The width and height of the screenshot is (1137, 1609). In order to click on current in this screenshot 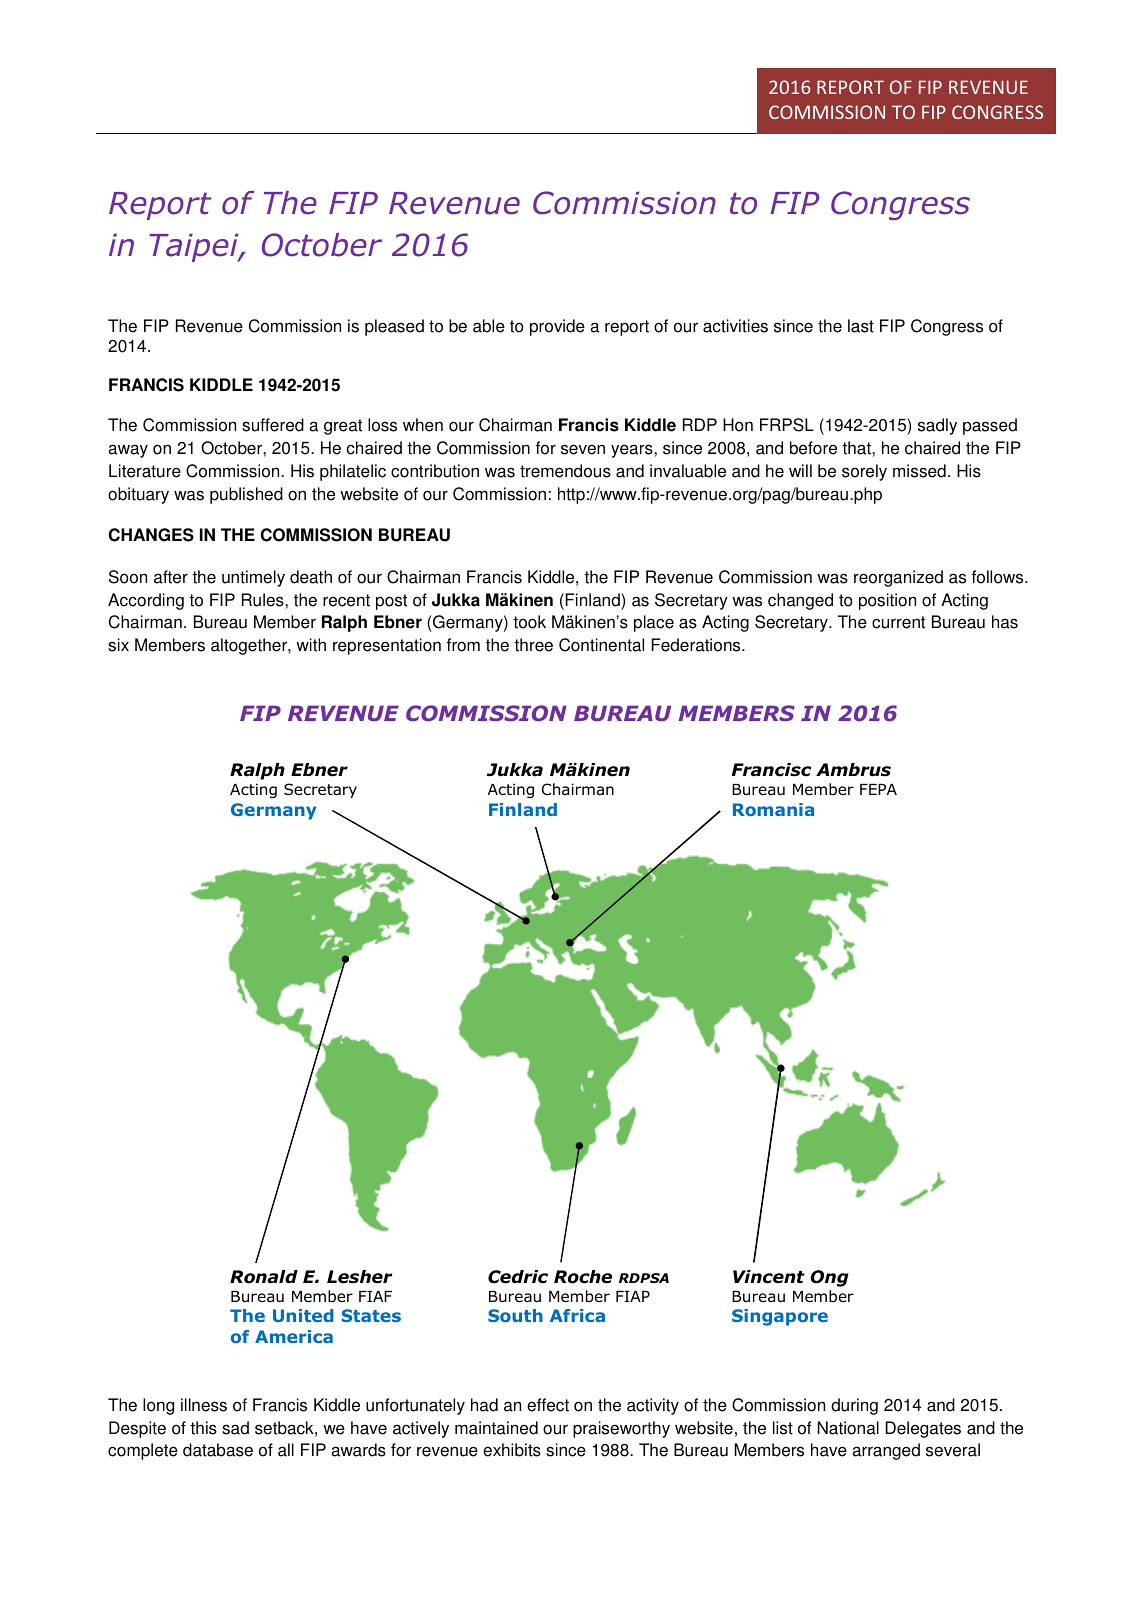, I will do `click(898, 622)`.
